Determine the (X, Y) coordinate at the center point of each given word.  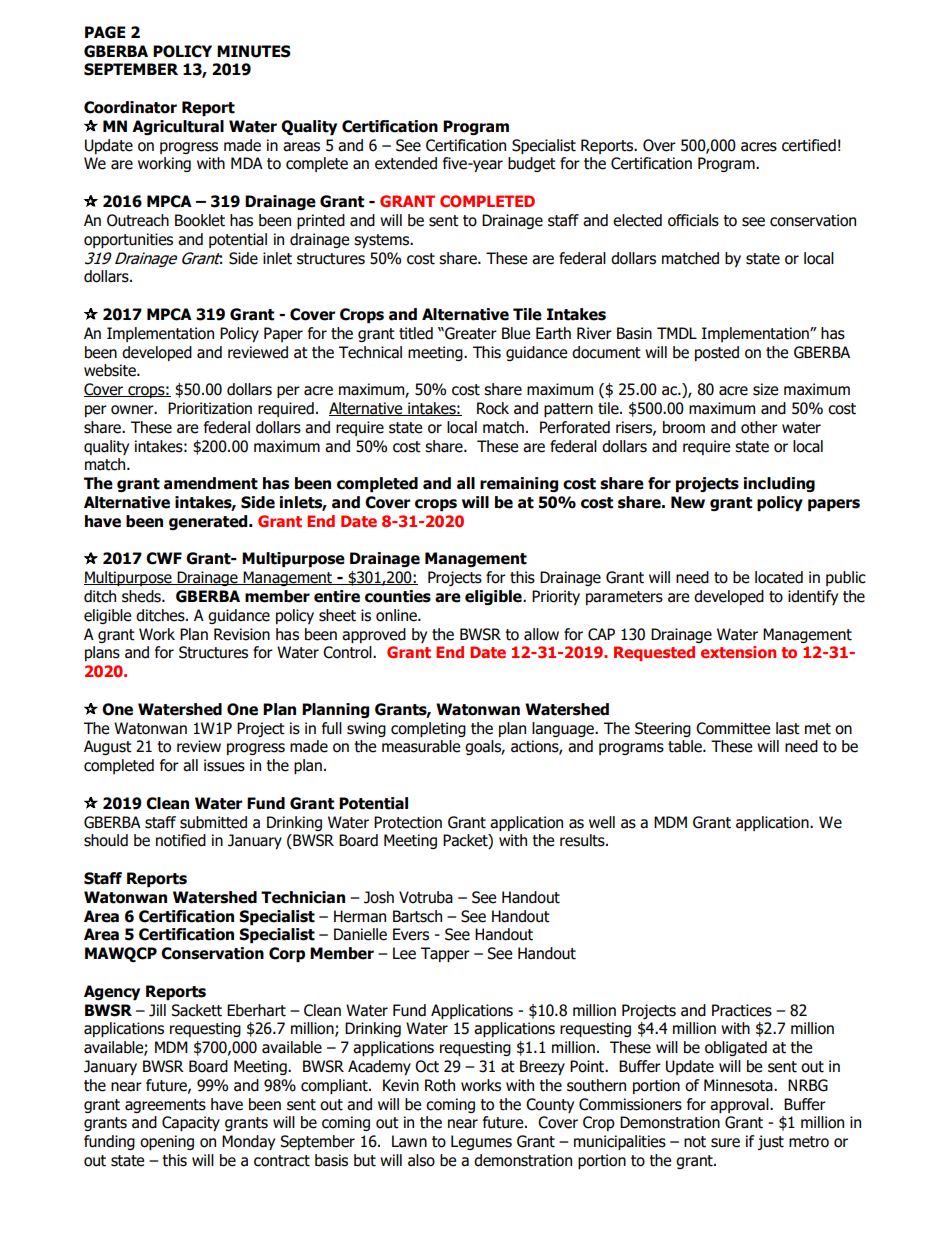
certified (809, 145)
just (771, 1142)
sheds (142, 596)
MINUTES (254, 51)
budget (532, 164)
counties (398, 596)
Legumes (481, 1142)
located (779, 577)
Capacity (191, 1123)
